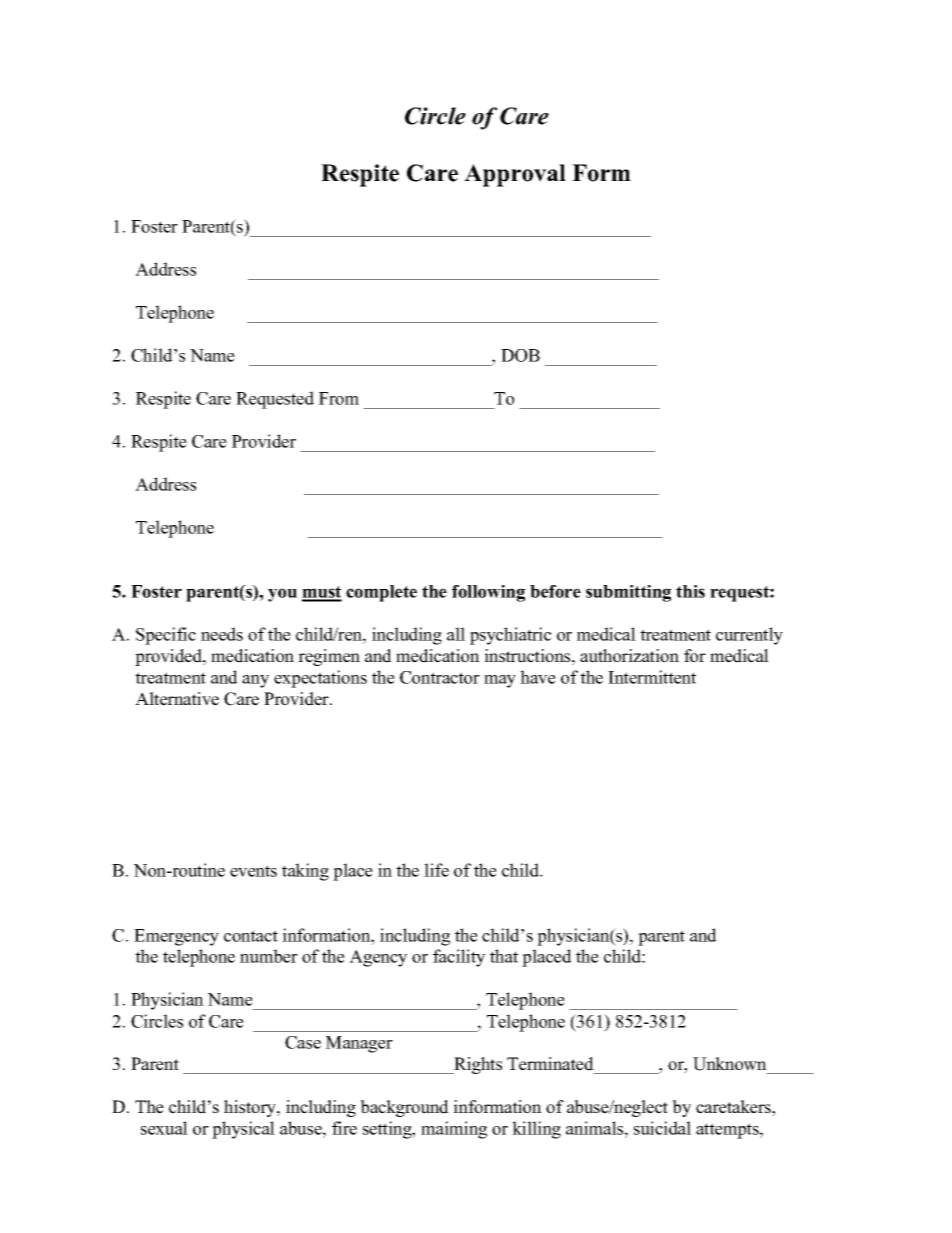 This page has height=1233, width=952. Describe the element at coordinates (282, 595) in the page. I see `you` at that location.
